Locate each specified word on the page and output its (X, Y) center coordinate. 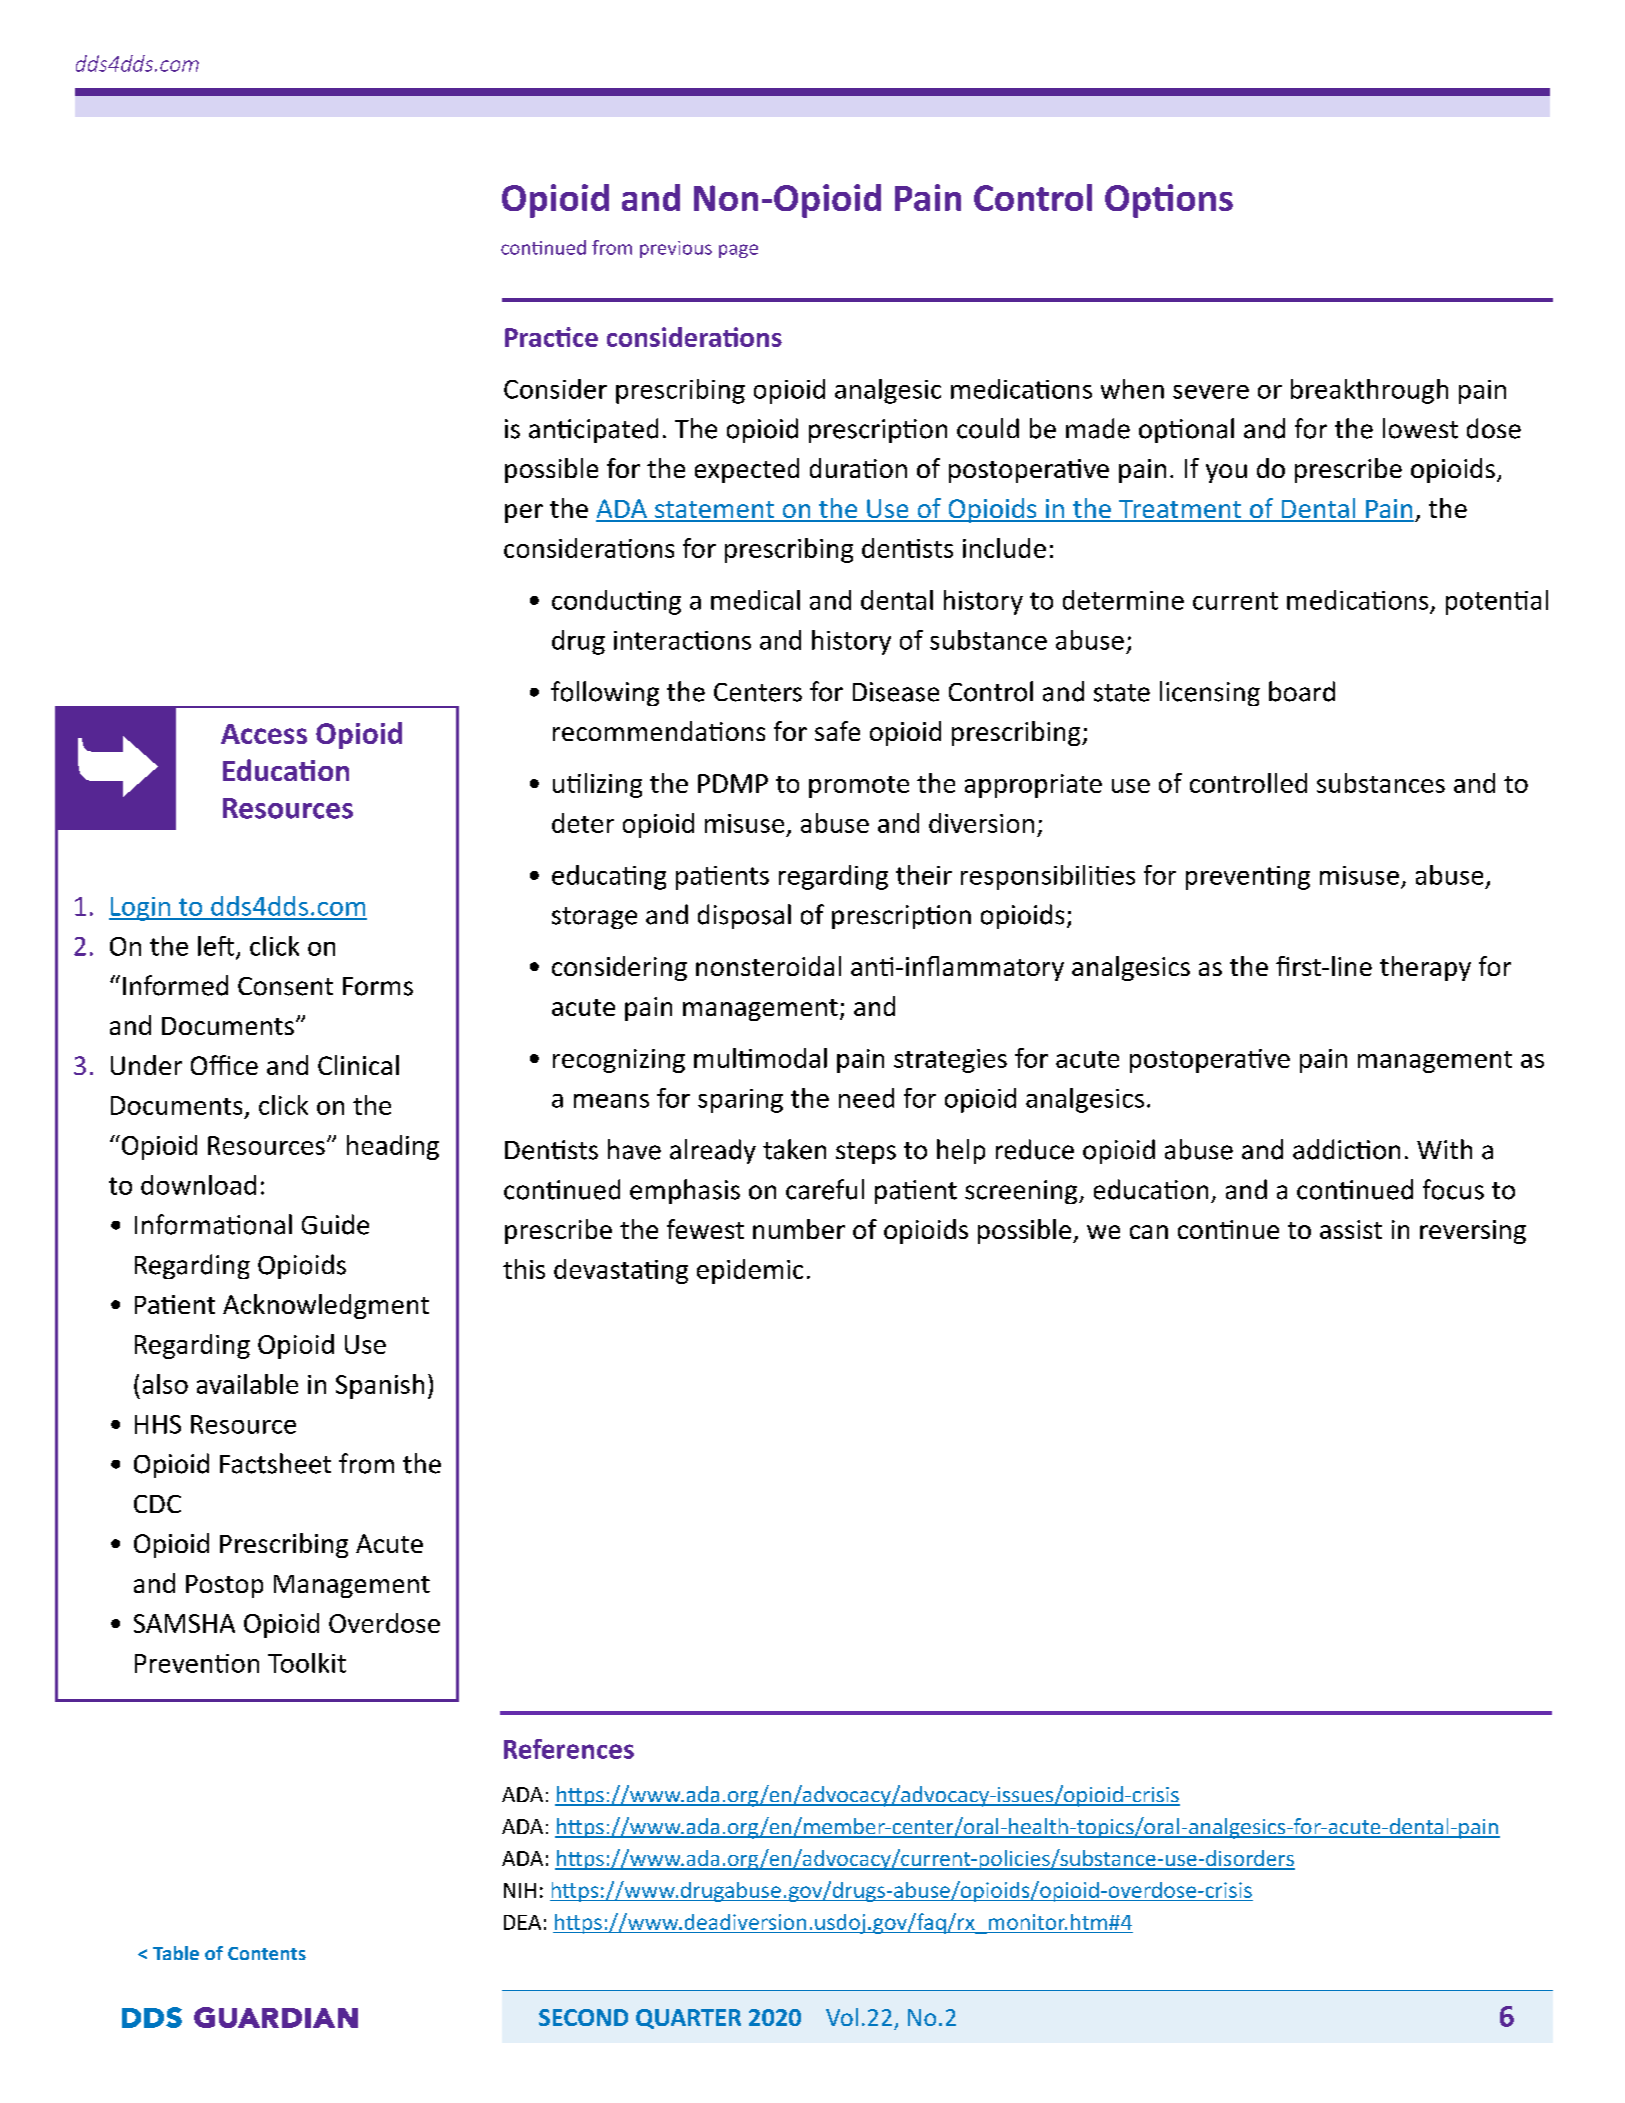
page (738, 251)
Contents (267, 1953)
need (866, 1098)
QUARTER (688, 2019)
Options (1169, 201)
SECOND (583, 2017)
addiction (1346, 1149)
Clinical (358, 1065)
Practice (551, 337)
